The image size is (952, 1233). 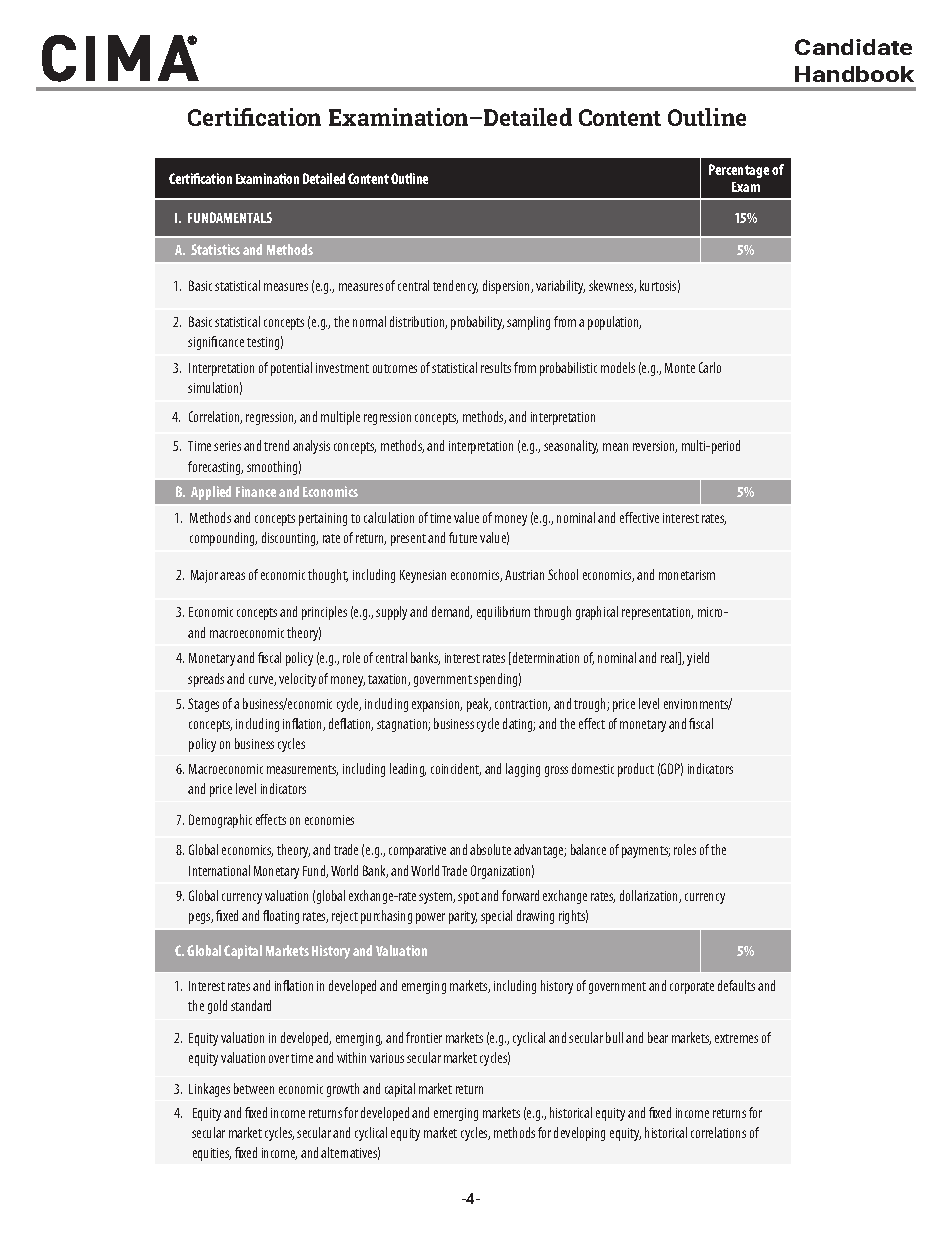 What do you see at coordinates (670, 658) in the screenshot?
I see `real` at bounding box center [670, 658].
